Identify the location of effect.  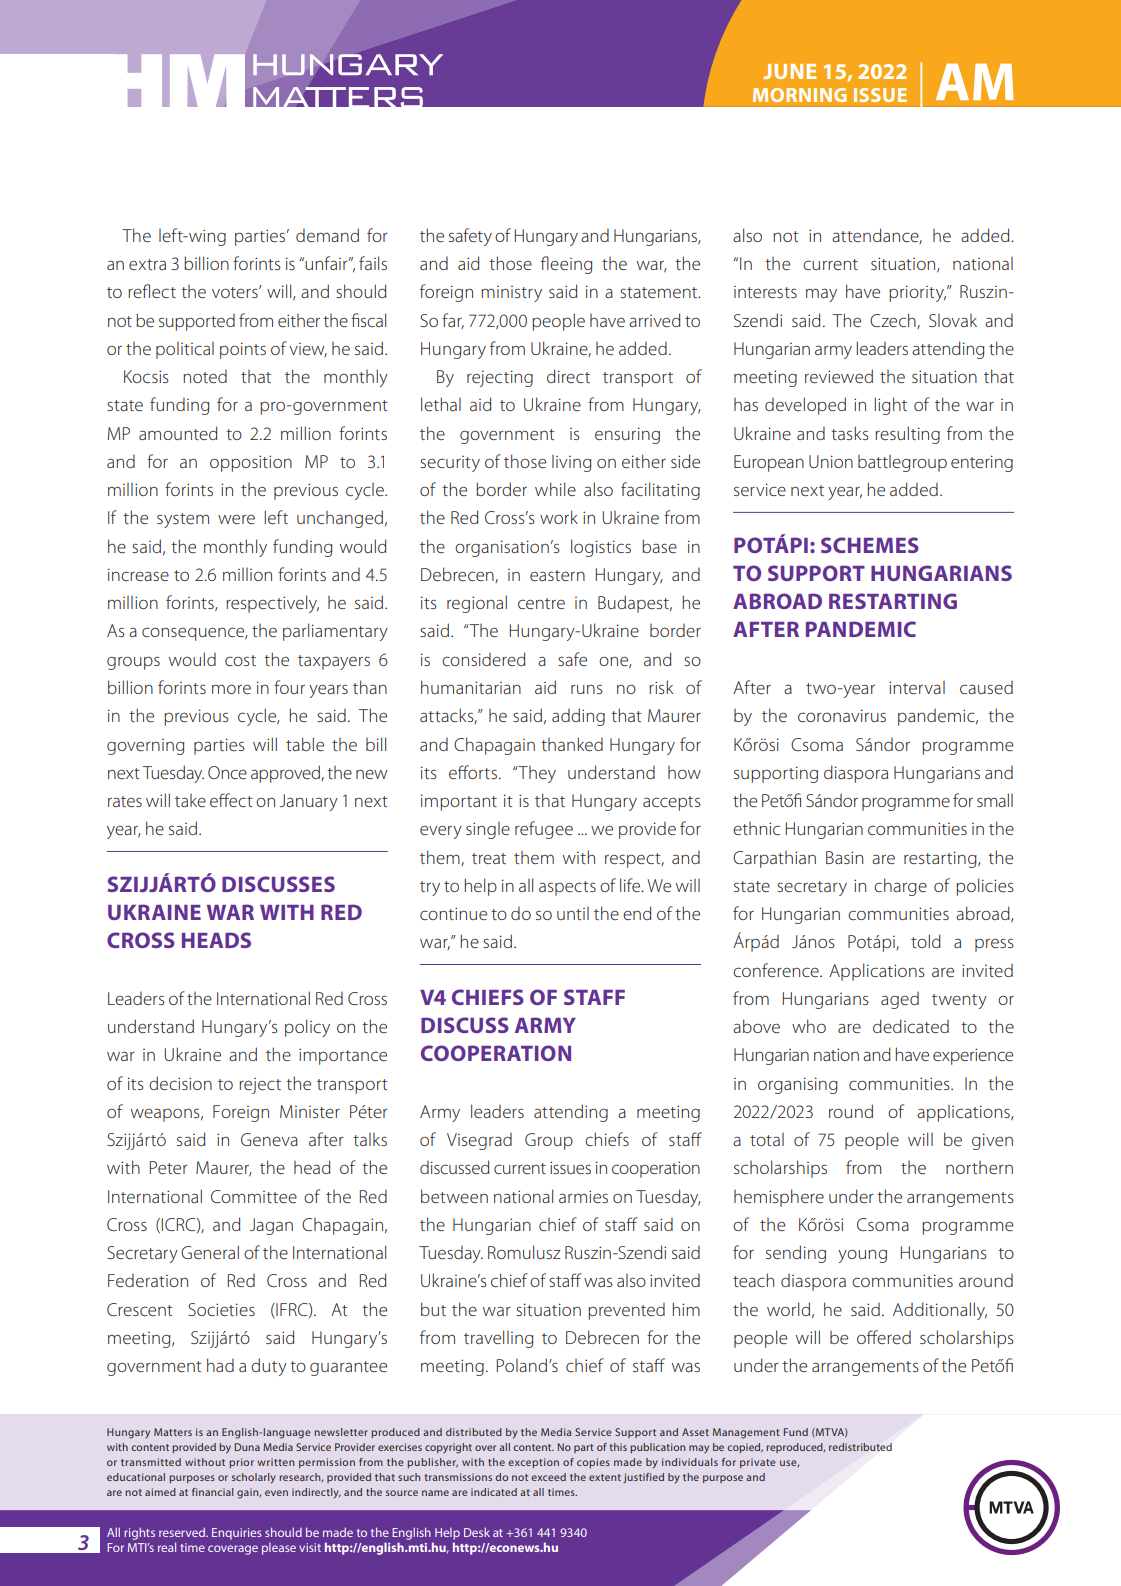
(231, 800).
